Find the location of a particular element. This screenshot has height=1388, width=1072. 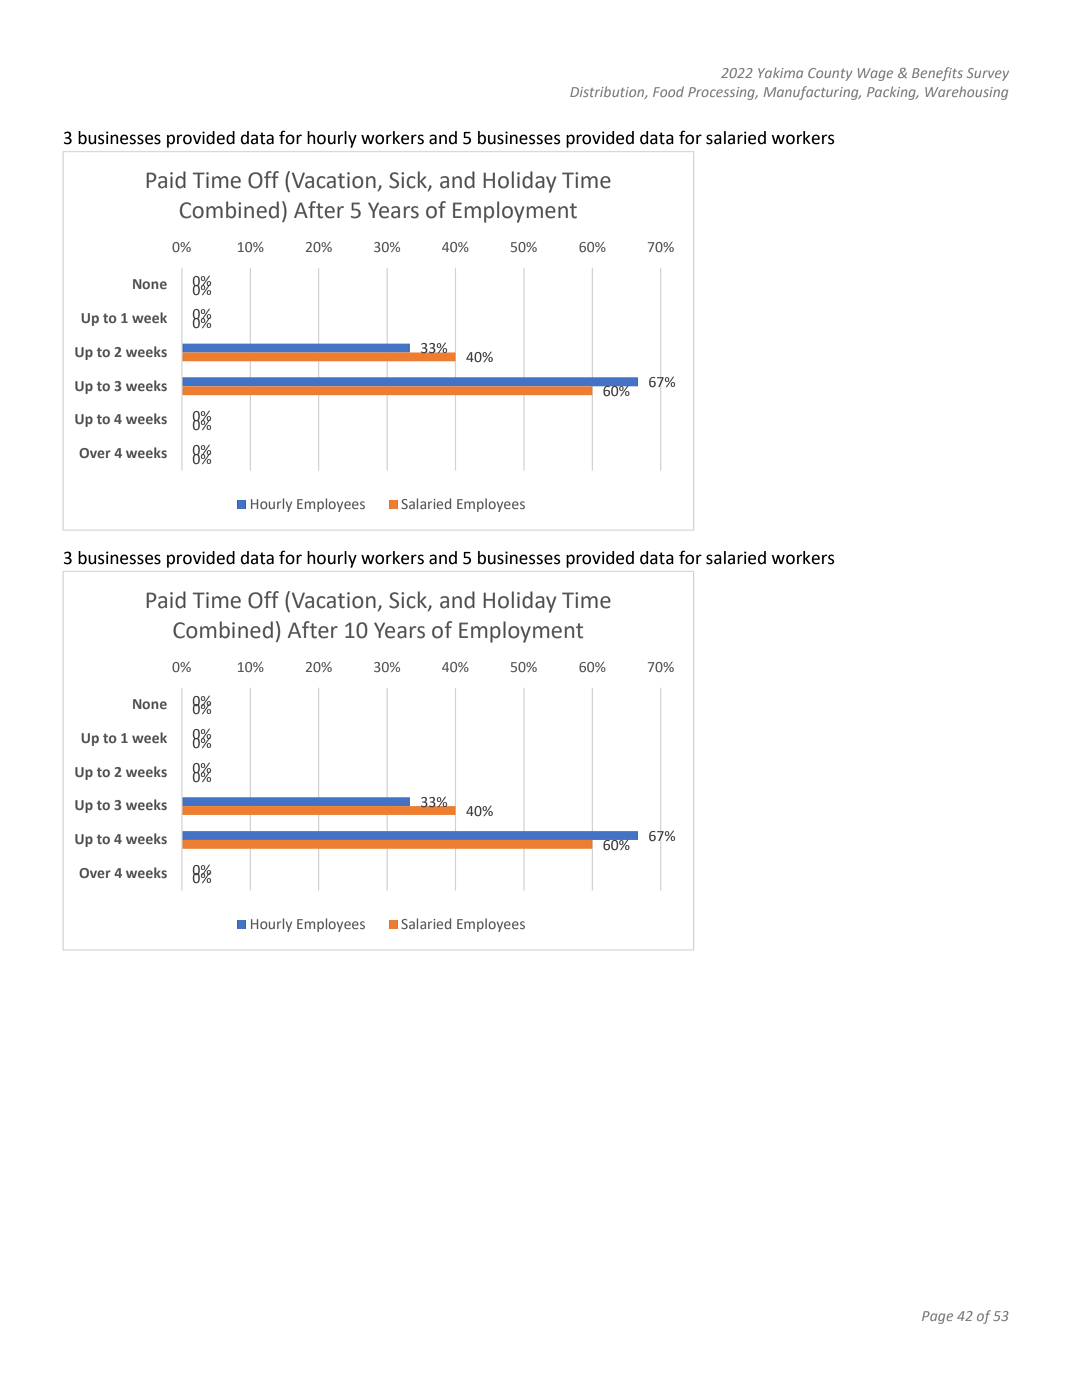

Manufacturing is located at coordinates (812, 93).
